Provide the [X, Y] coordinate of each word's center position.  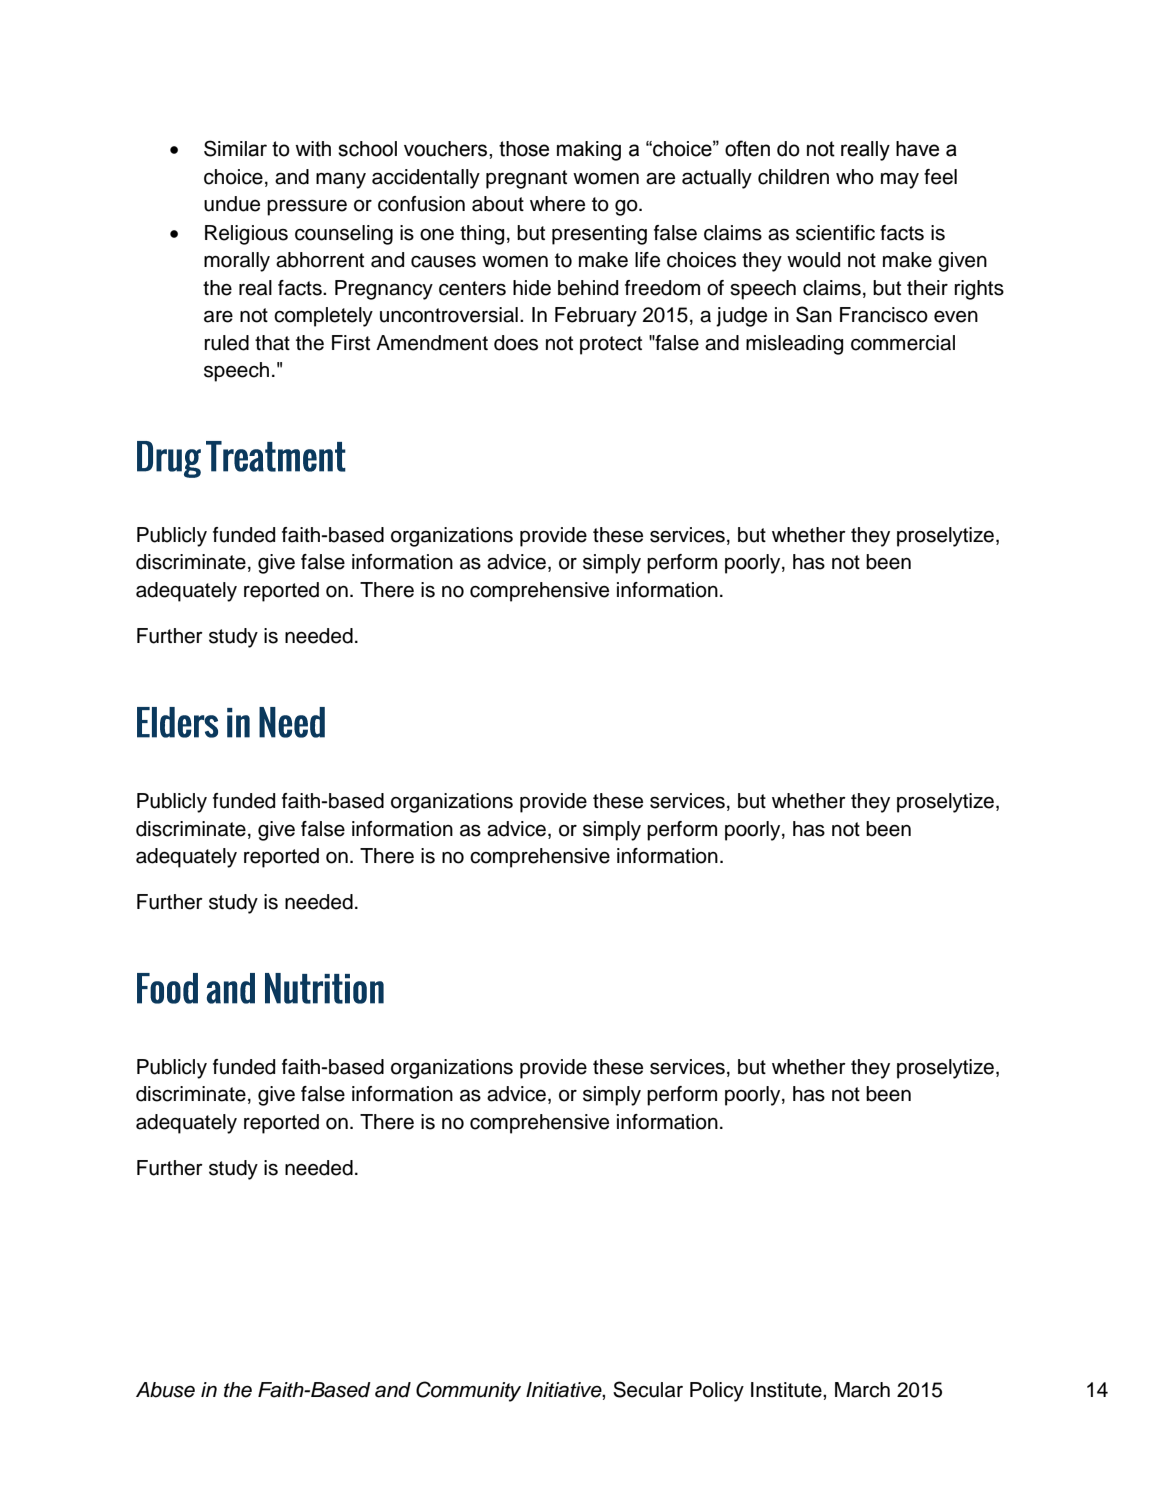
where [557, 204]
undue [232, 204]
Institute [787, 1390]
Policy [717, 1392]
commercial [903, 343]
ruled [226, 343]
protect [611, 345]
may [900, 180]
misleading [794, 345]
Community [468, 1391]
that [272, 343]
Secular [648, 1389]
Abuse [165, 1390]
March [862, 1390]
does [516, 343]
